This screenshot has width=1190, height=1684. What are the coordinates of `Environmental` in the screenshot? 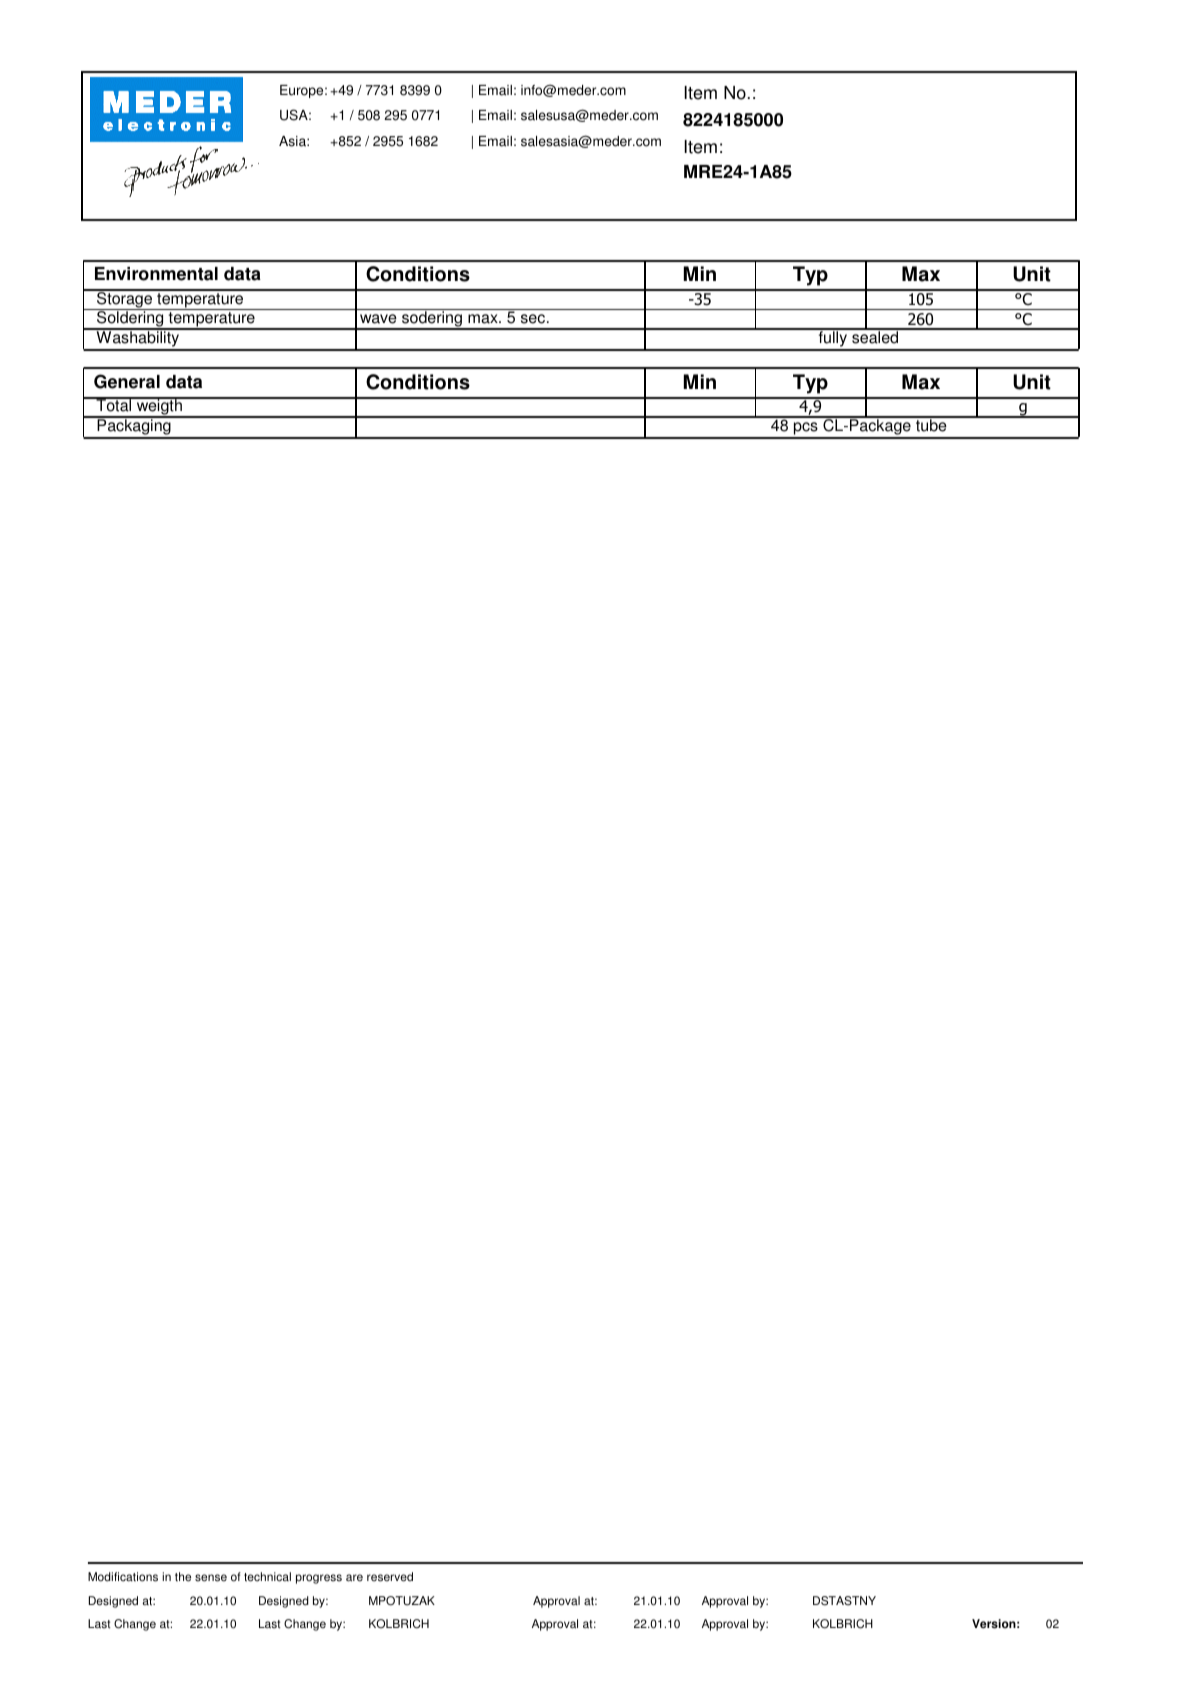 It's located at (156, 274).
